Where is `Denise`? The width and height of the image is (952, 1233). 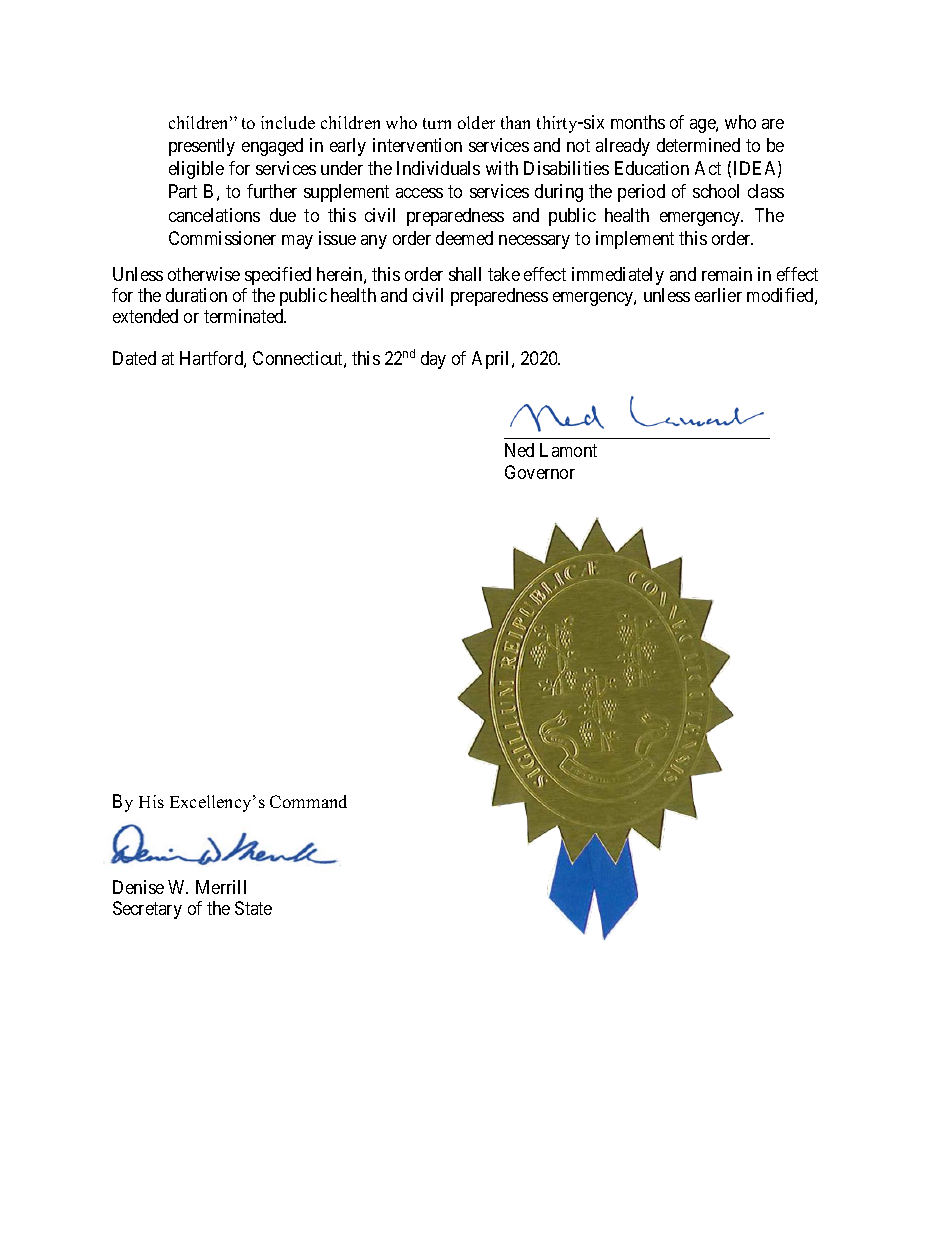 Denise is located at coordinates (138, 887).
